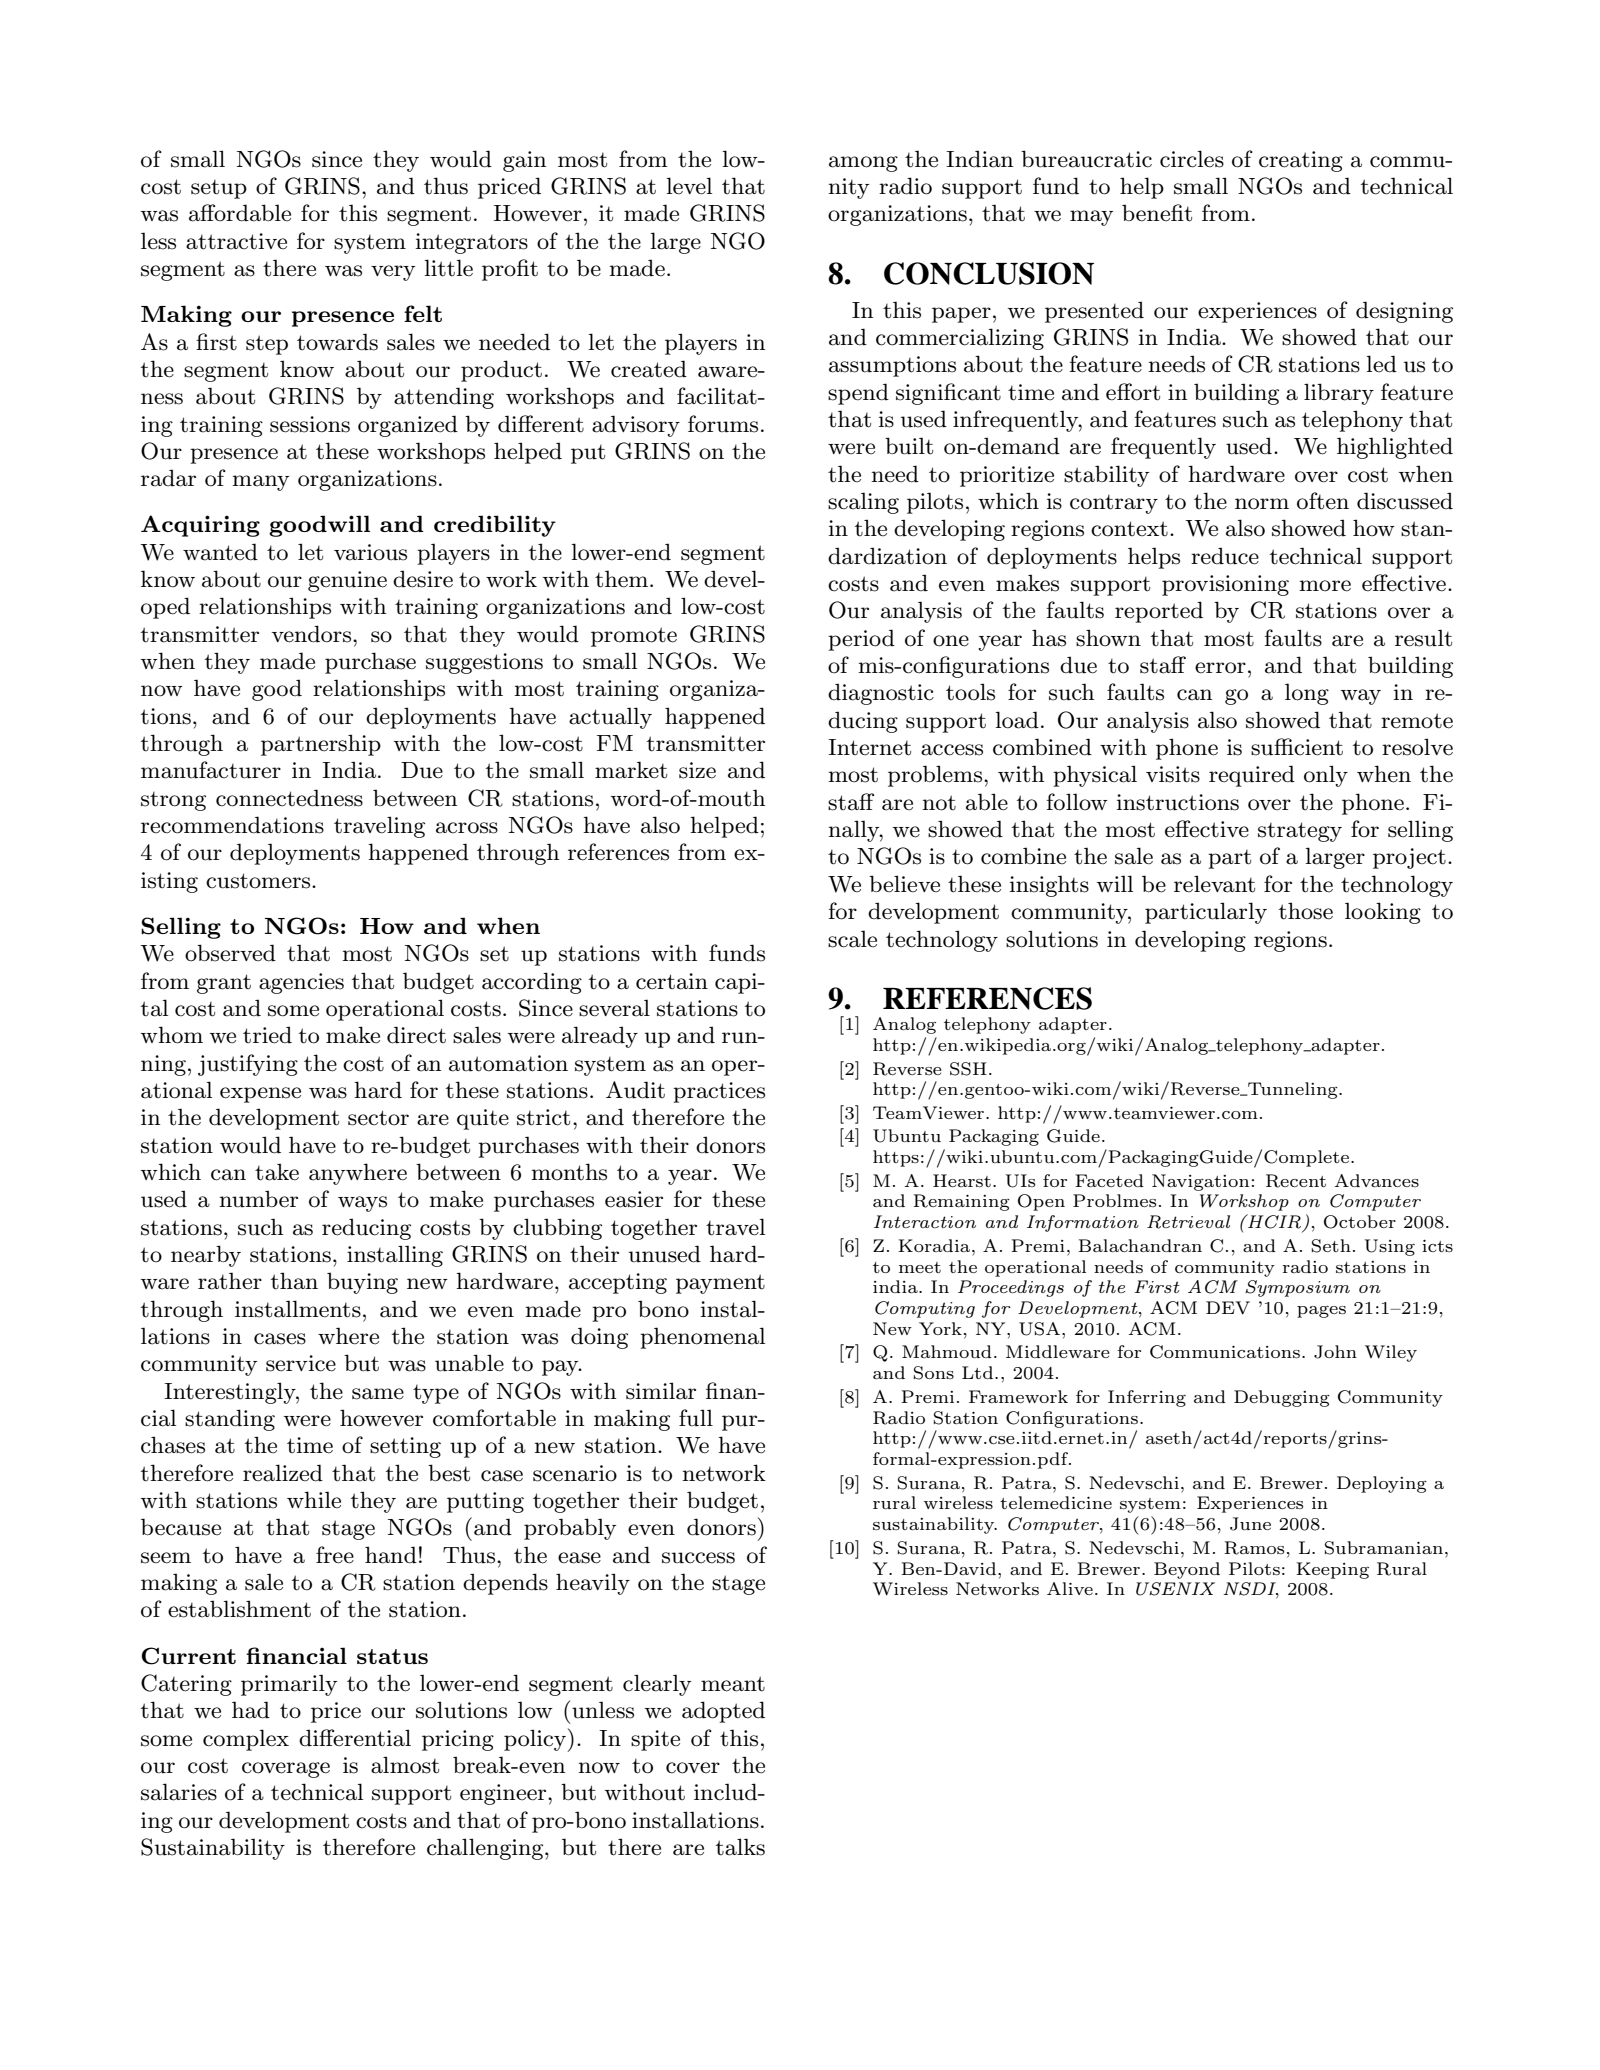 The width and height of the screenshot is (1600, 2070). I want to click on Tunneling, so click(1293, 1090).
